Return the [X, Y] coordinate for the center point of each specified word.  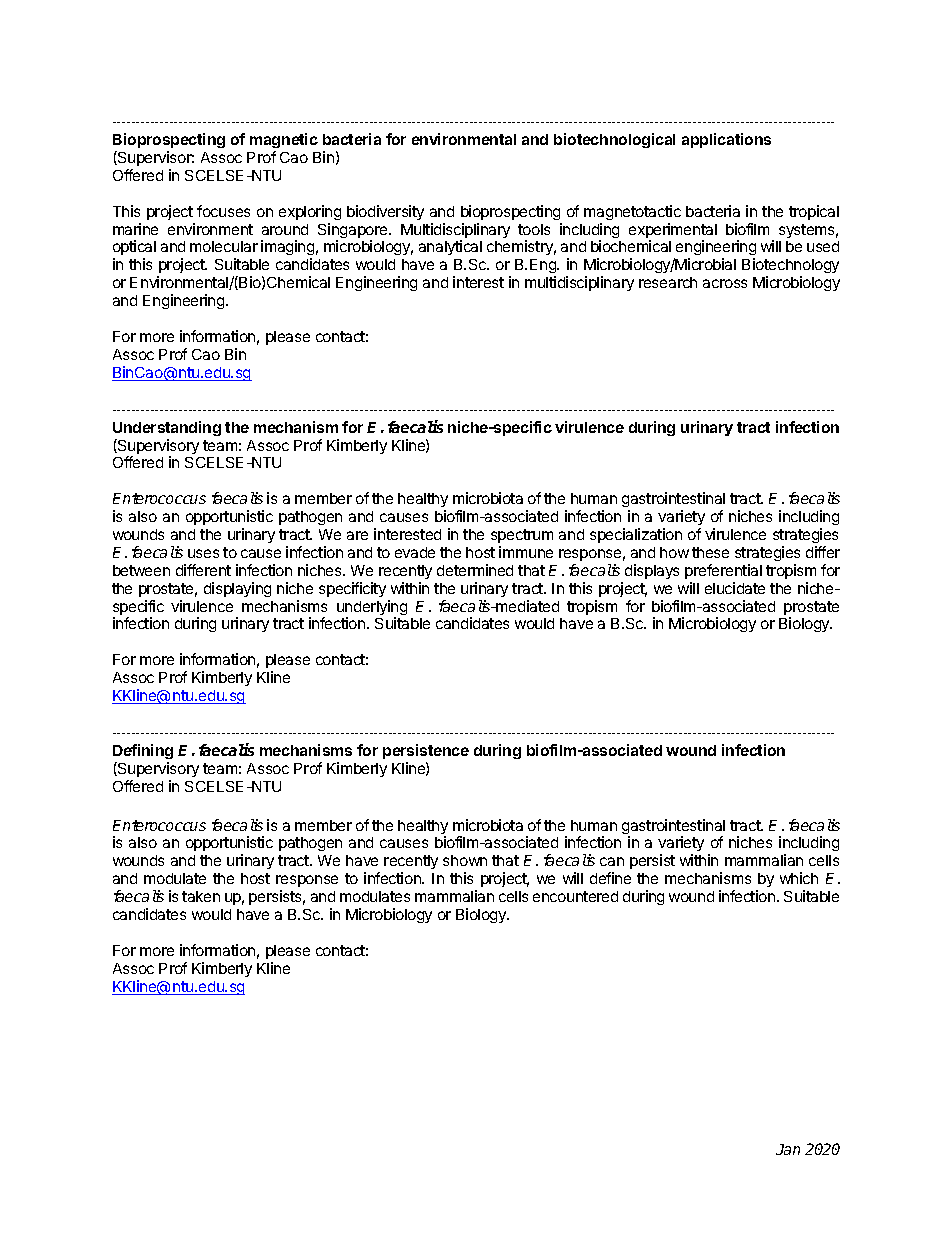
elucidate [735, 588]
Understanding [167, 428]
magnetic [284, 140]
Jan [788, 1149]
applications [726, 140]
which [799, 878]
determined [475, 570]
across [725, 283]
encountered [575, 896]
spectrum [522, 536]
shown [465, 860]
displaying [237, 589]
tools [534, 229]
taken [201, 896]
